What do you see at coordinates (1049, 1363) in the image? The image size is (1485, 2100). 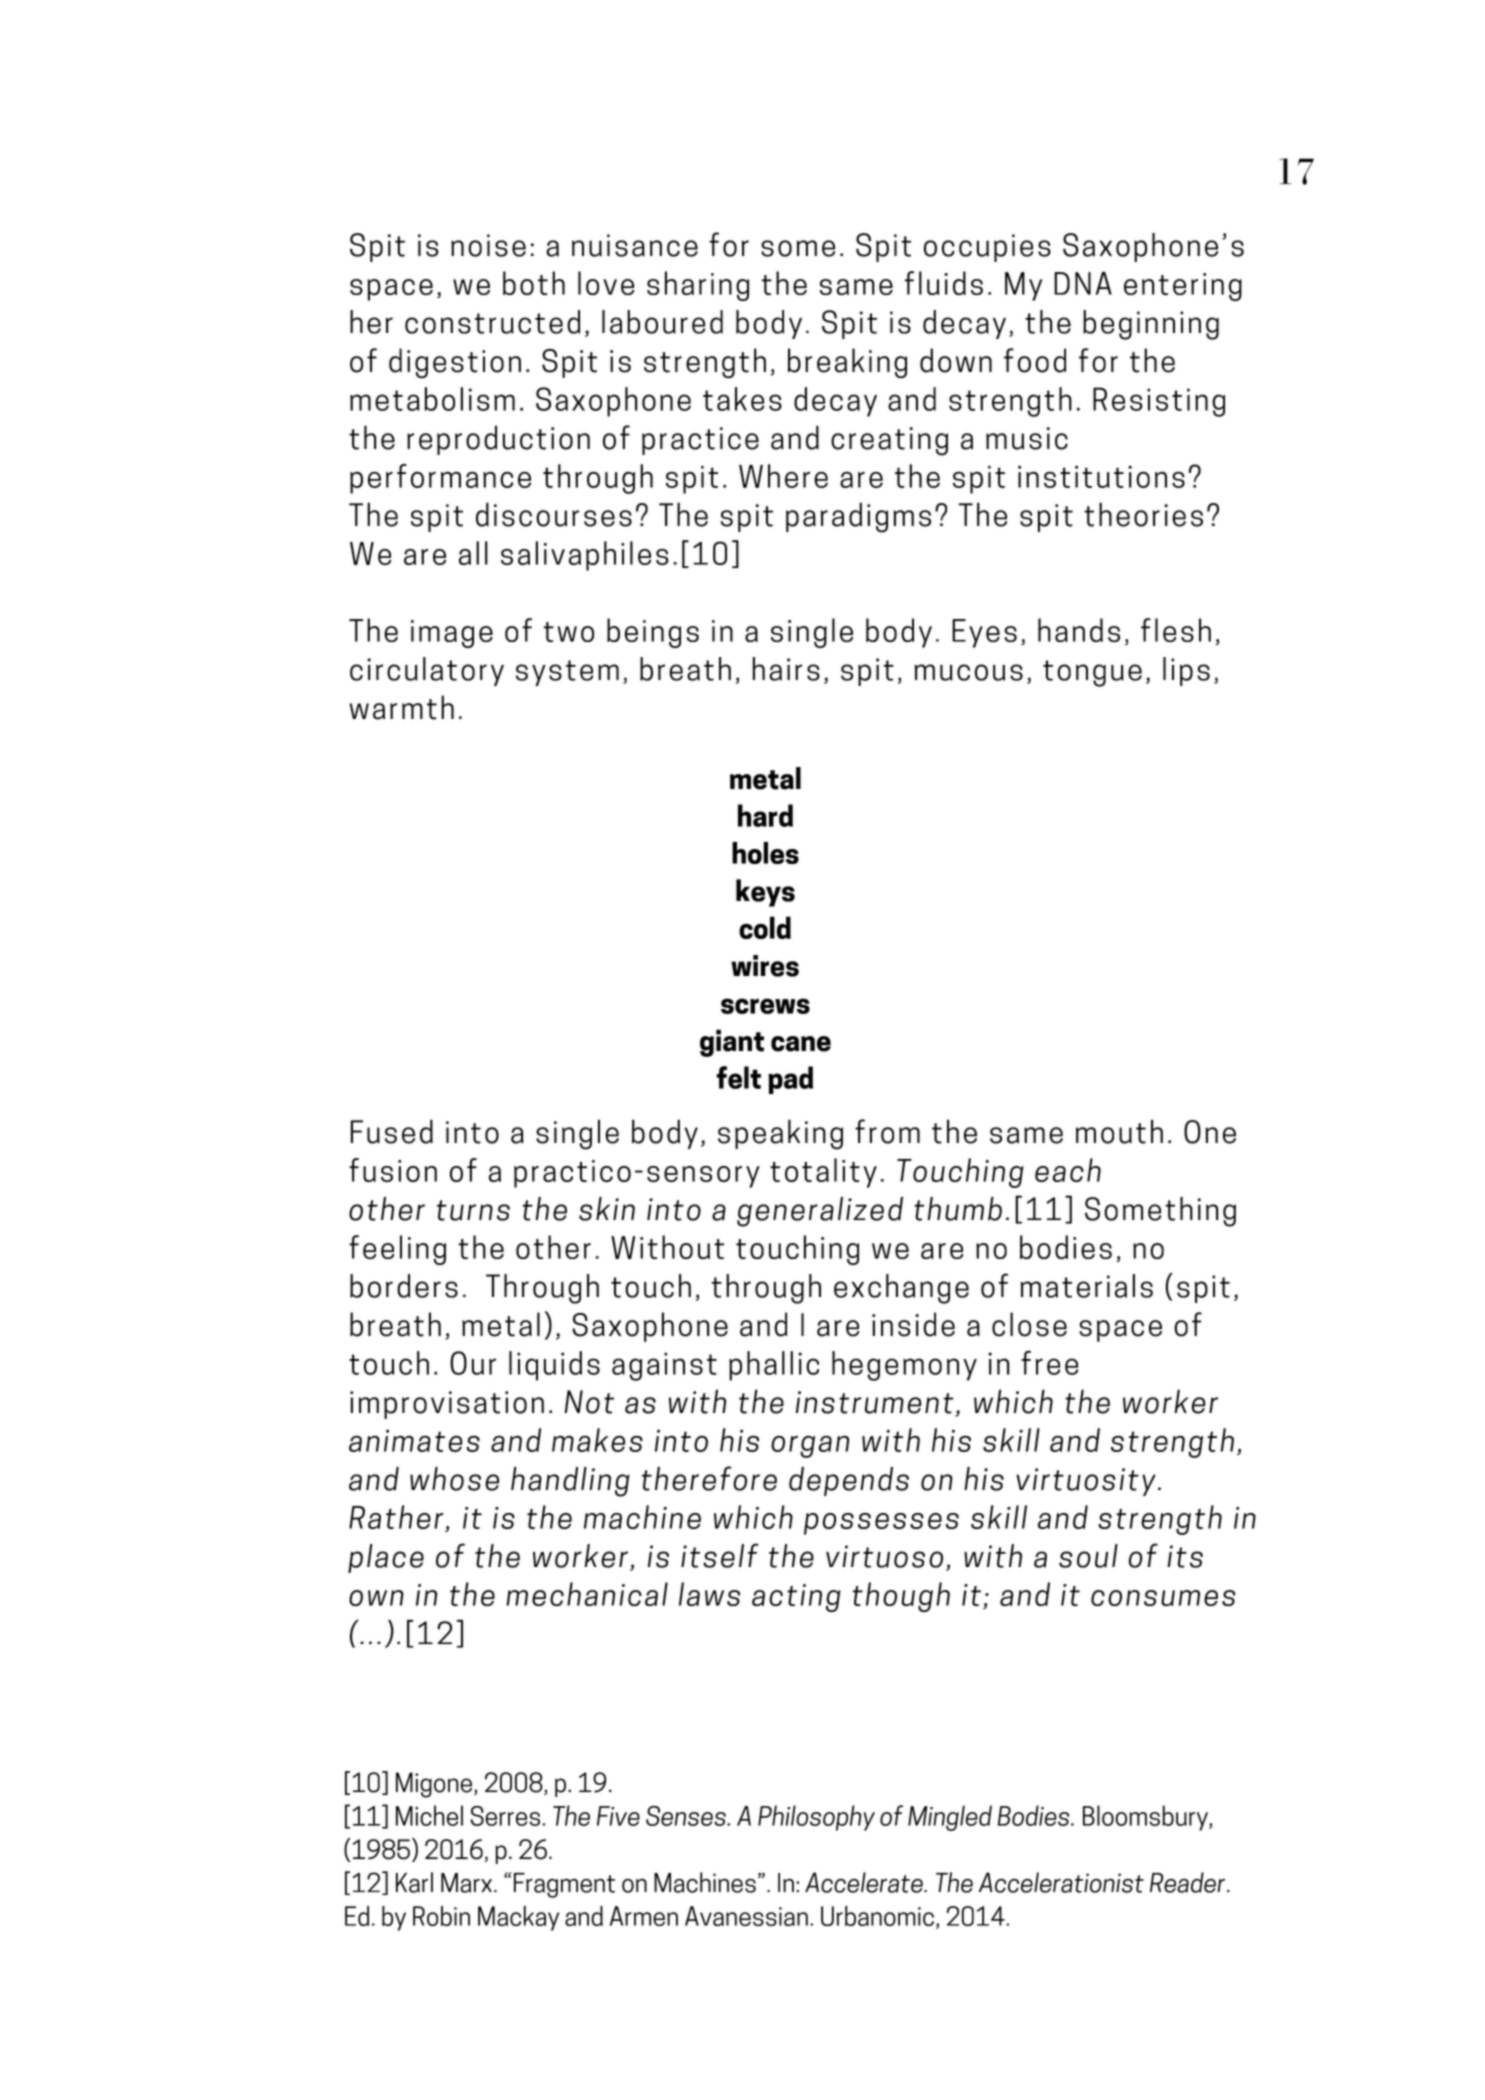 I see `free` at bounding box center [1049, 1363].
